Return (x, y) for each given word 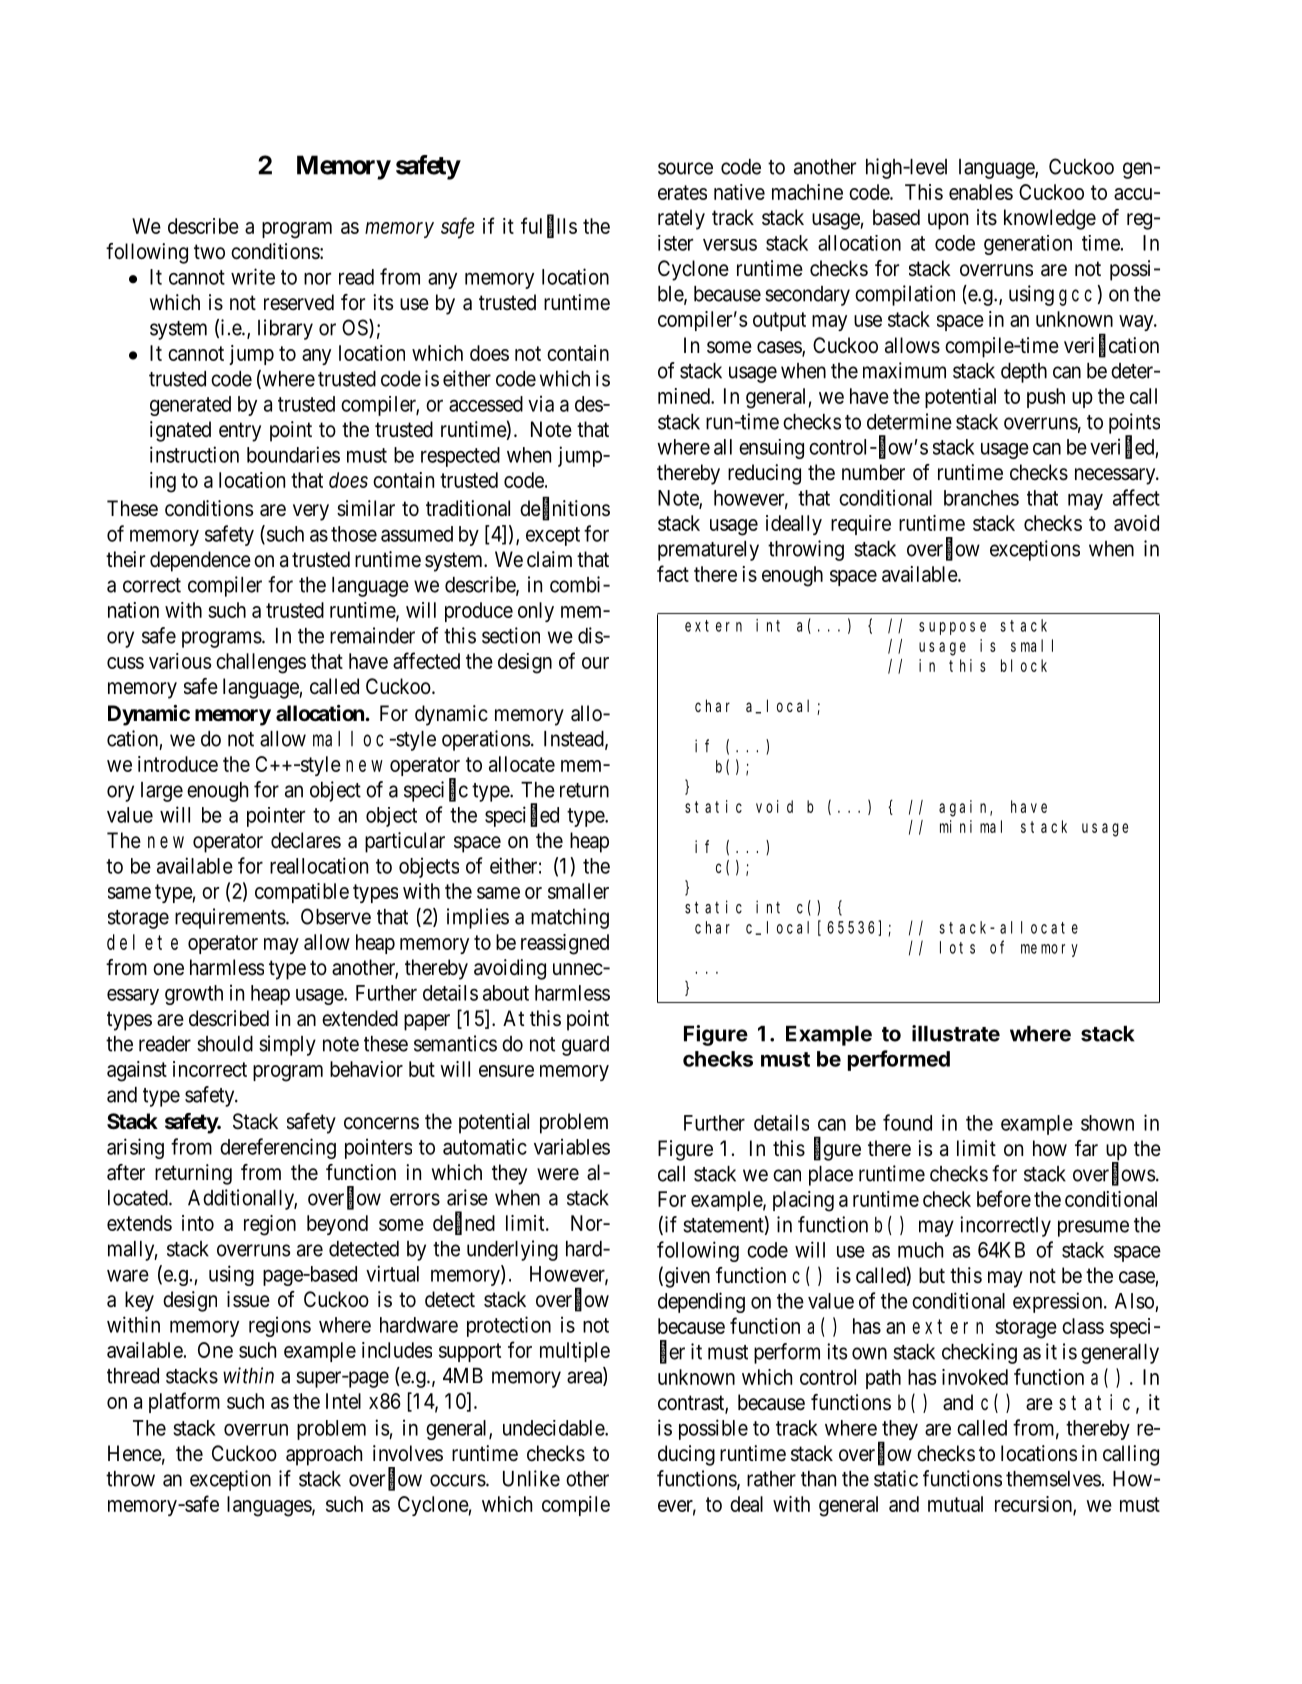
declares (306, 840)
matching (570, 918)
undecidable (554, 1428)
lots (957, 947)
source (685, 168)
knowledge (1050, 219)
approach (324, 1455)
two (209, 252)
